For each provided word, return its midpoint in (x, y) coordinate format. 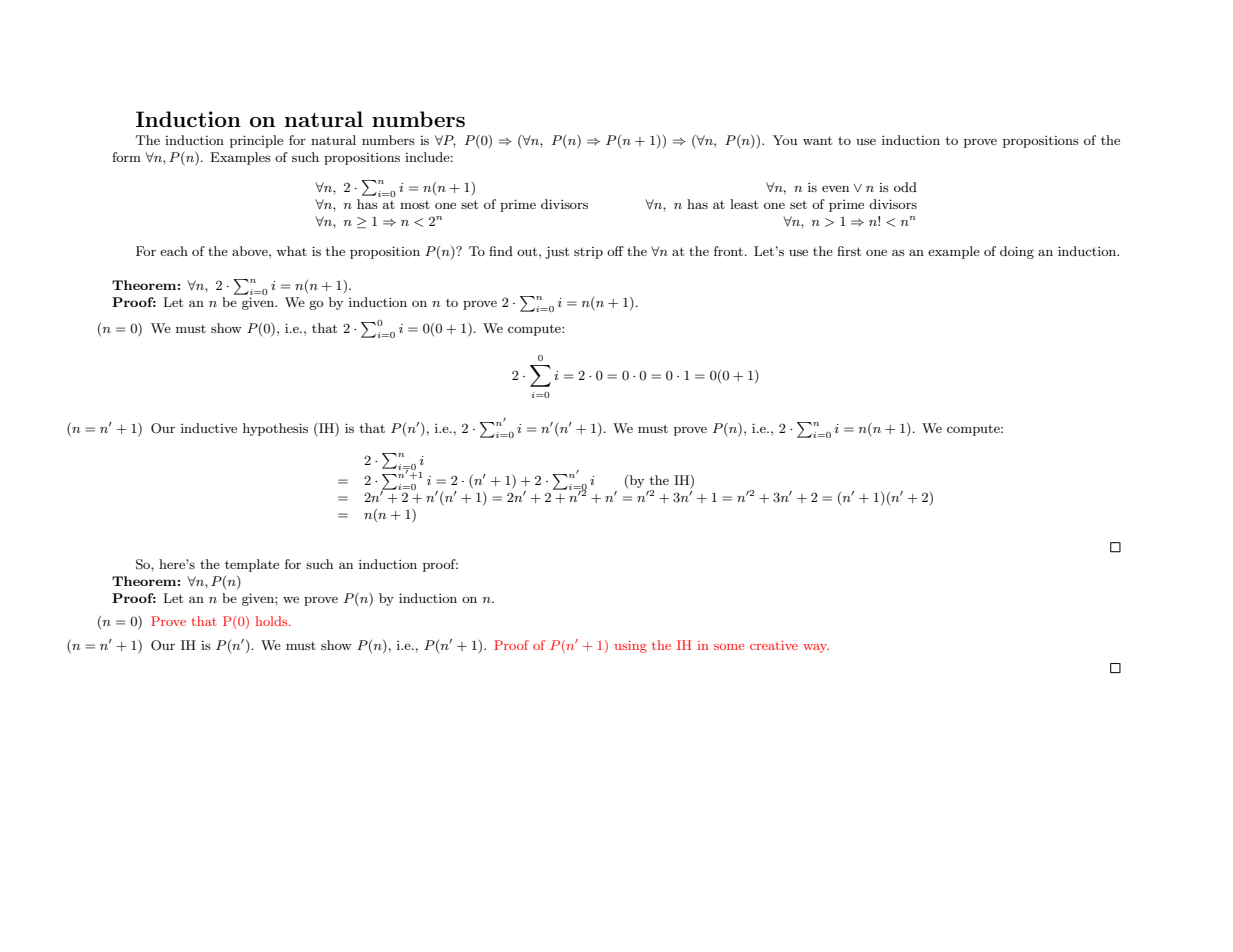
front (728, 251)
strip (588, 253)
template (252, 565)
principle (256, 141)
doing (1017, 252)
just (557, 252)
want (817, 140)
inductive (209, 428)
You (785, 140)
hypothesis (275, 429)
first (849, 251)
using (631, 647)
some (729, 647)
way (816, 648)
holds (273, 621)
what (291, 251)
